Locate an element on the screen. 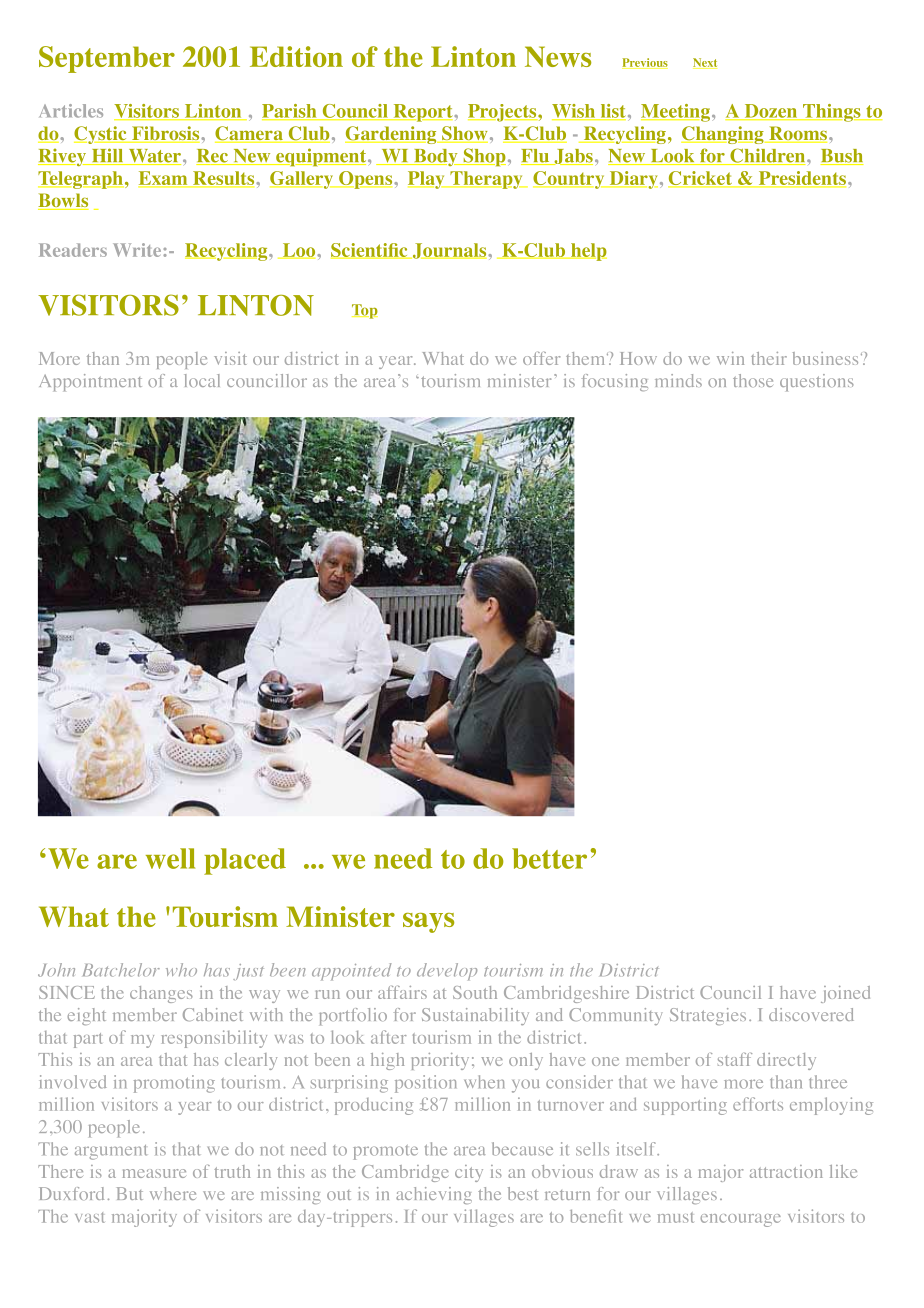 This screenshot has width=924, height=1308. joined is located at coordinates (845, 994).
